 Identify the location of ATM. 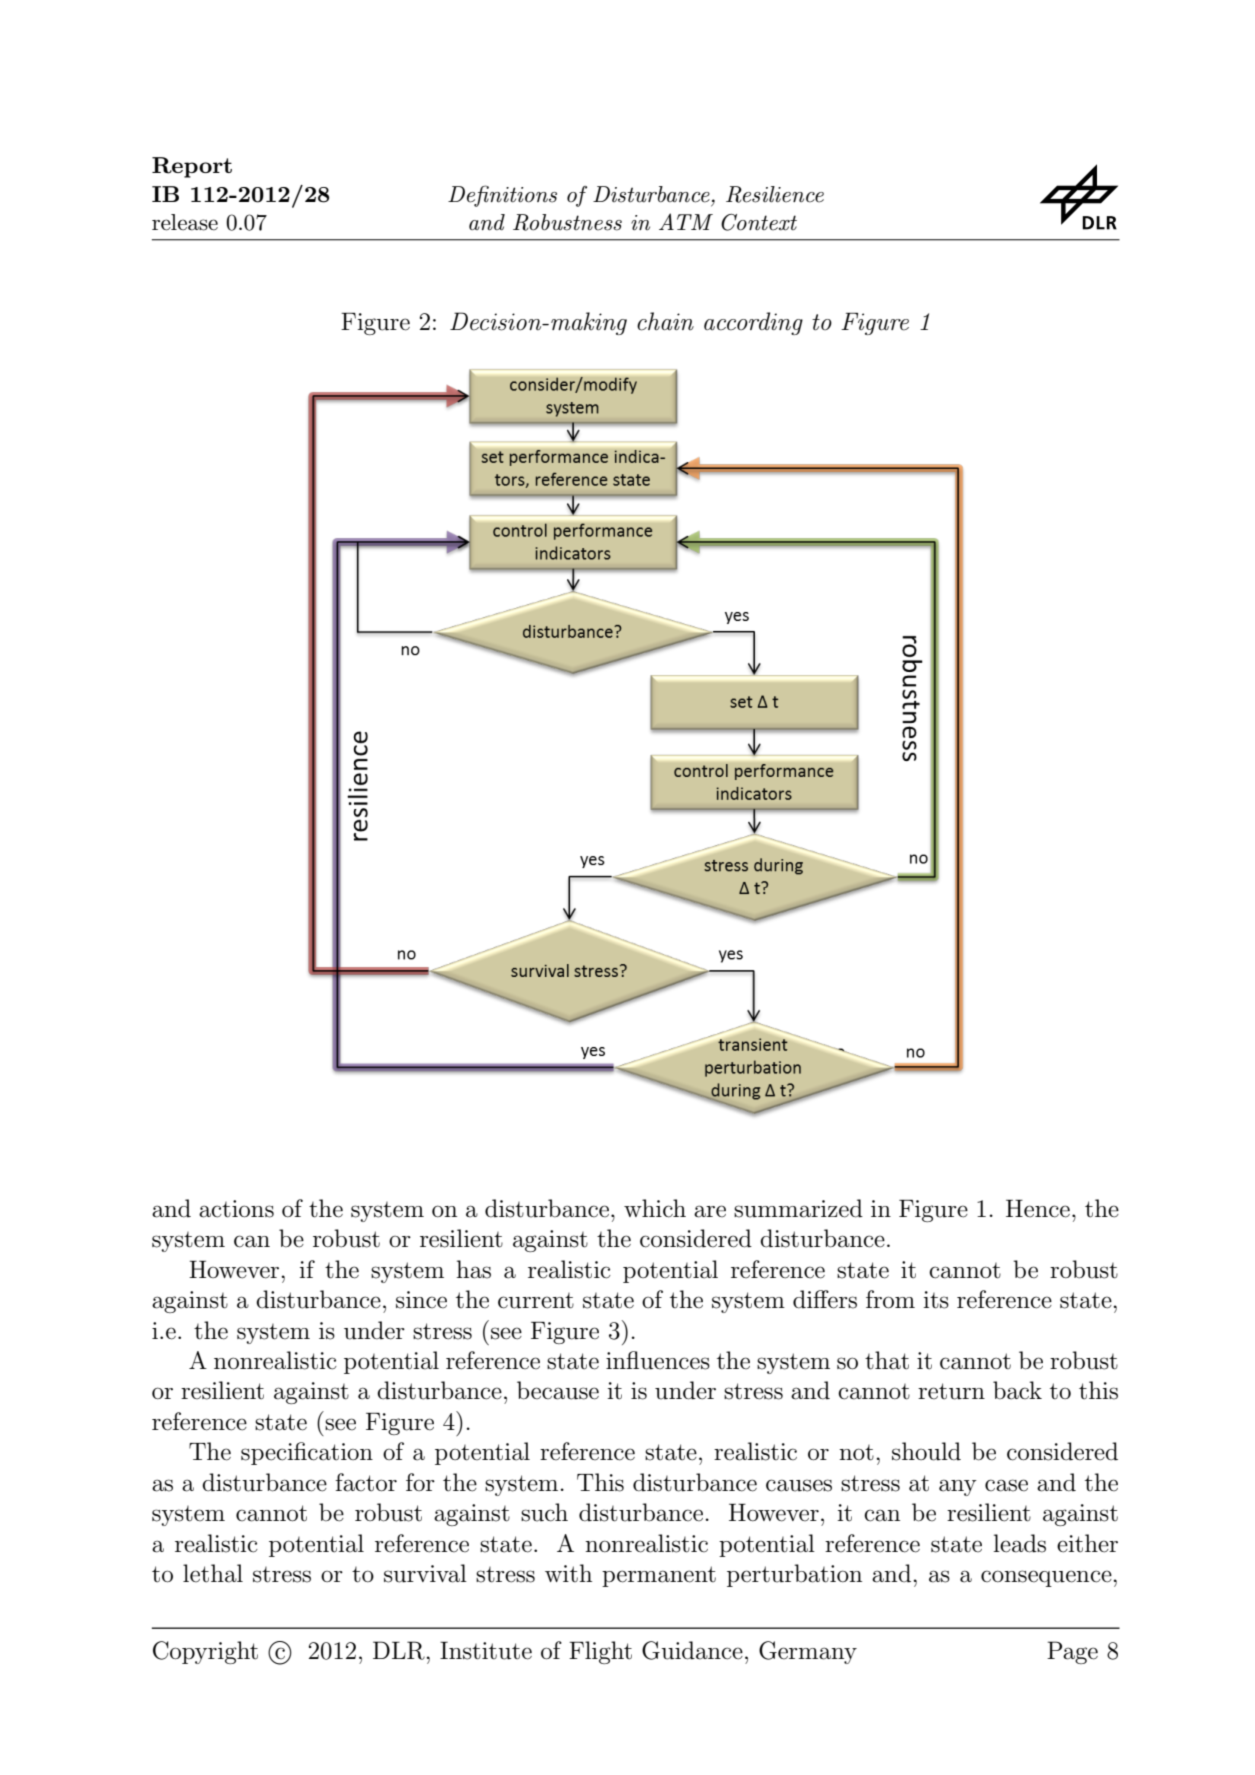
(686, 221).
